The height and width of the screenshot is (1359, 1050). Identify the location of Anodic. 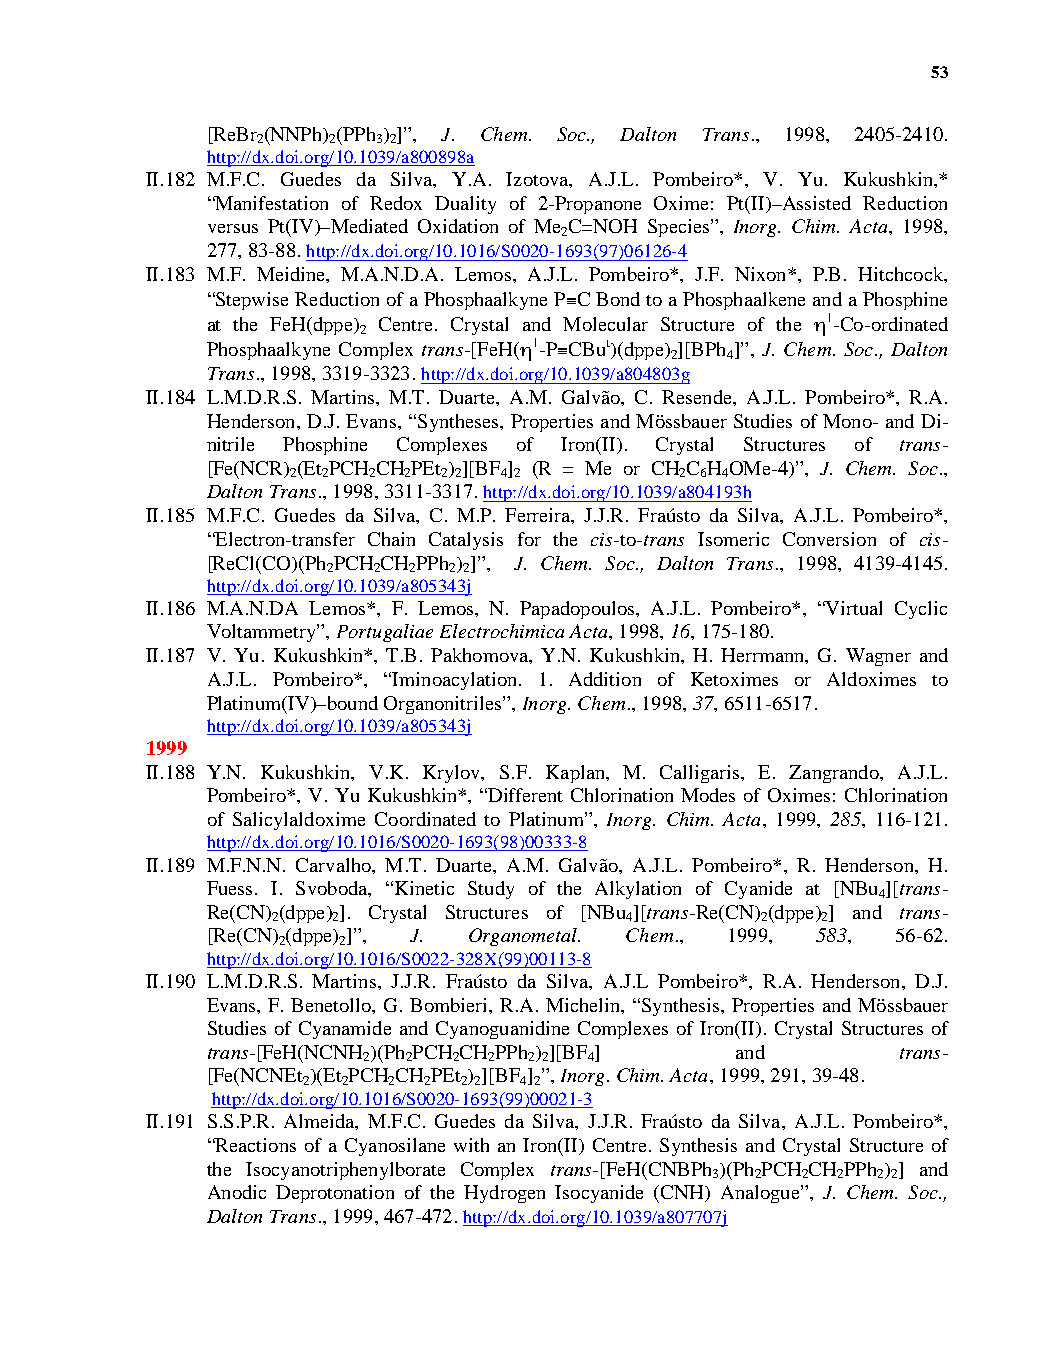
(237, 1192).
